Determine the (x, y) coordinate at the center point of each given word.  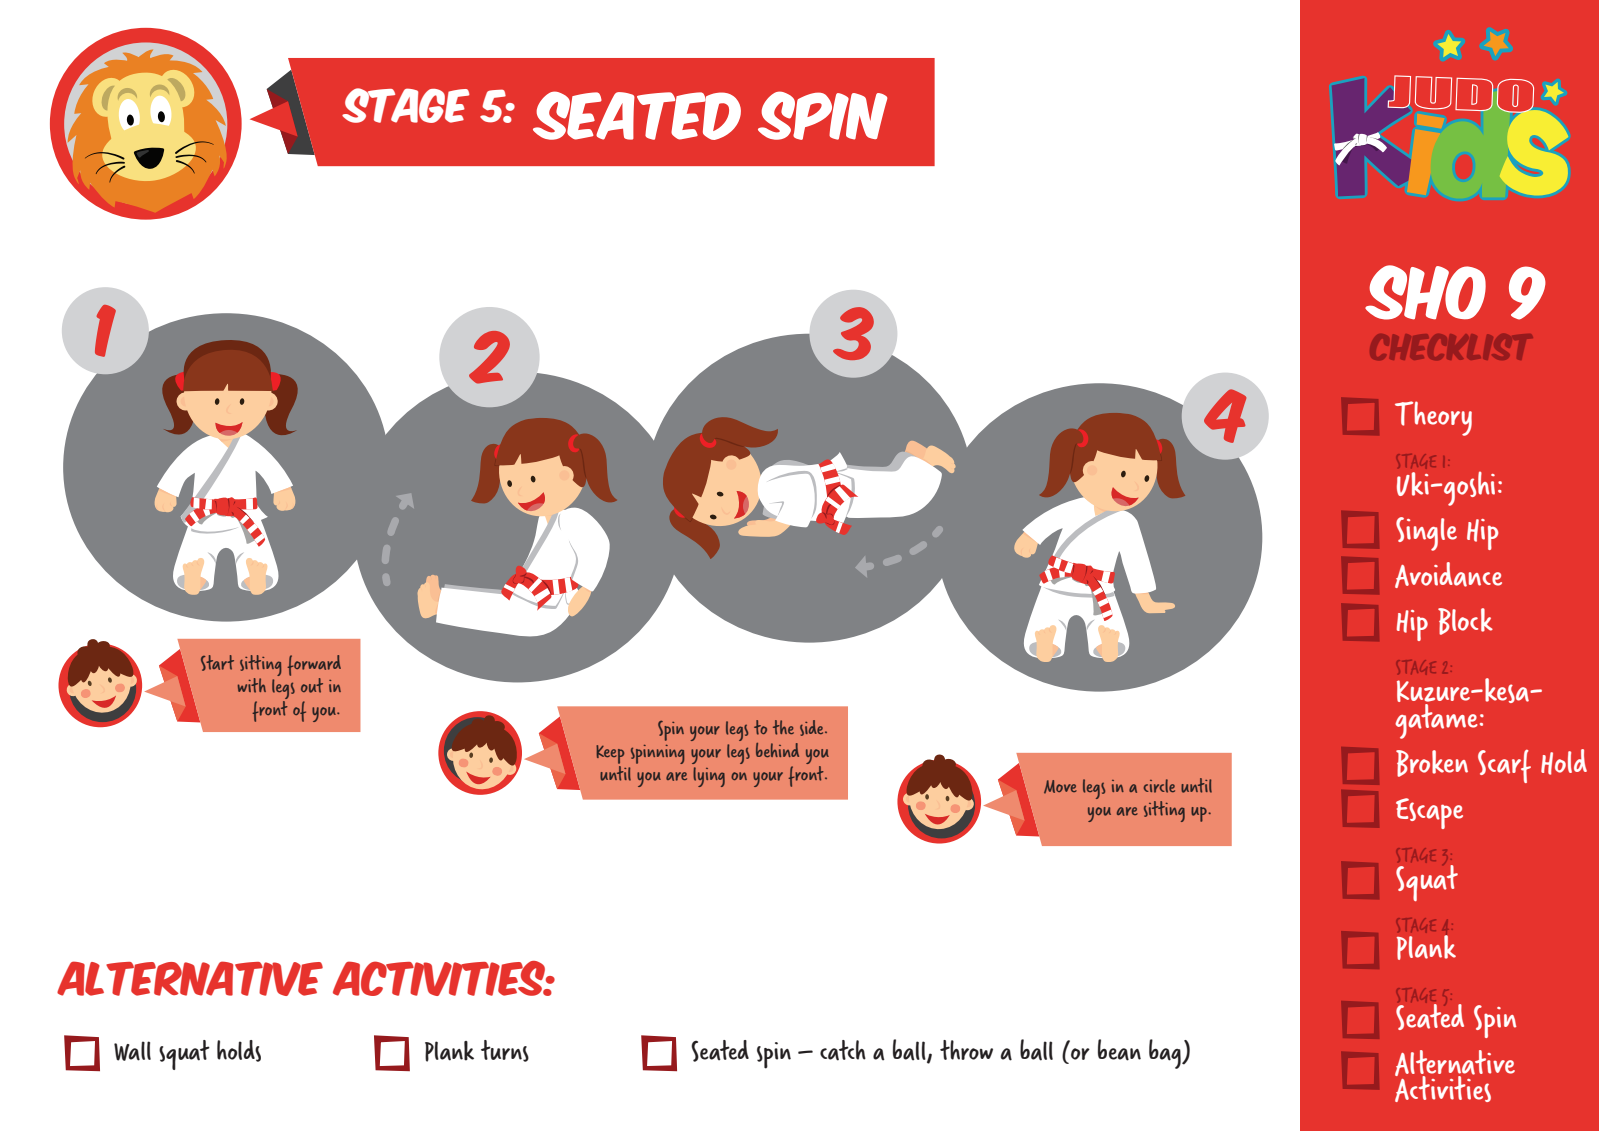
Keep (610, 754)
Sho (1425, 292)
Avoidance (1448, 575)
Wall (132, 1051)
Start (217, 663)
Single (1426, 534)
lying (709, 777)
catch (843, 1050)
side (813, 728)
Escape (1429, 813)
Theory (1433, 418)
